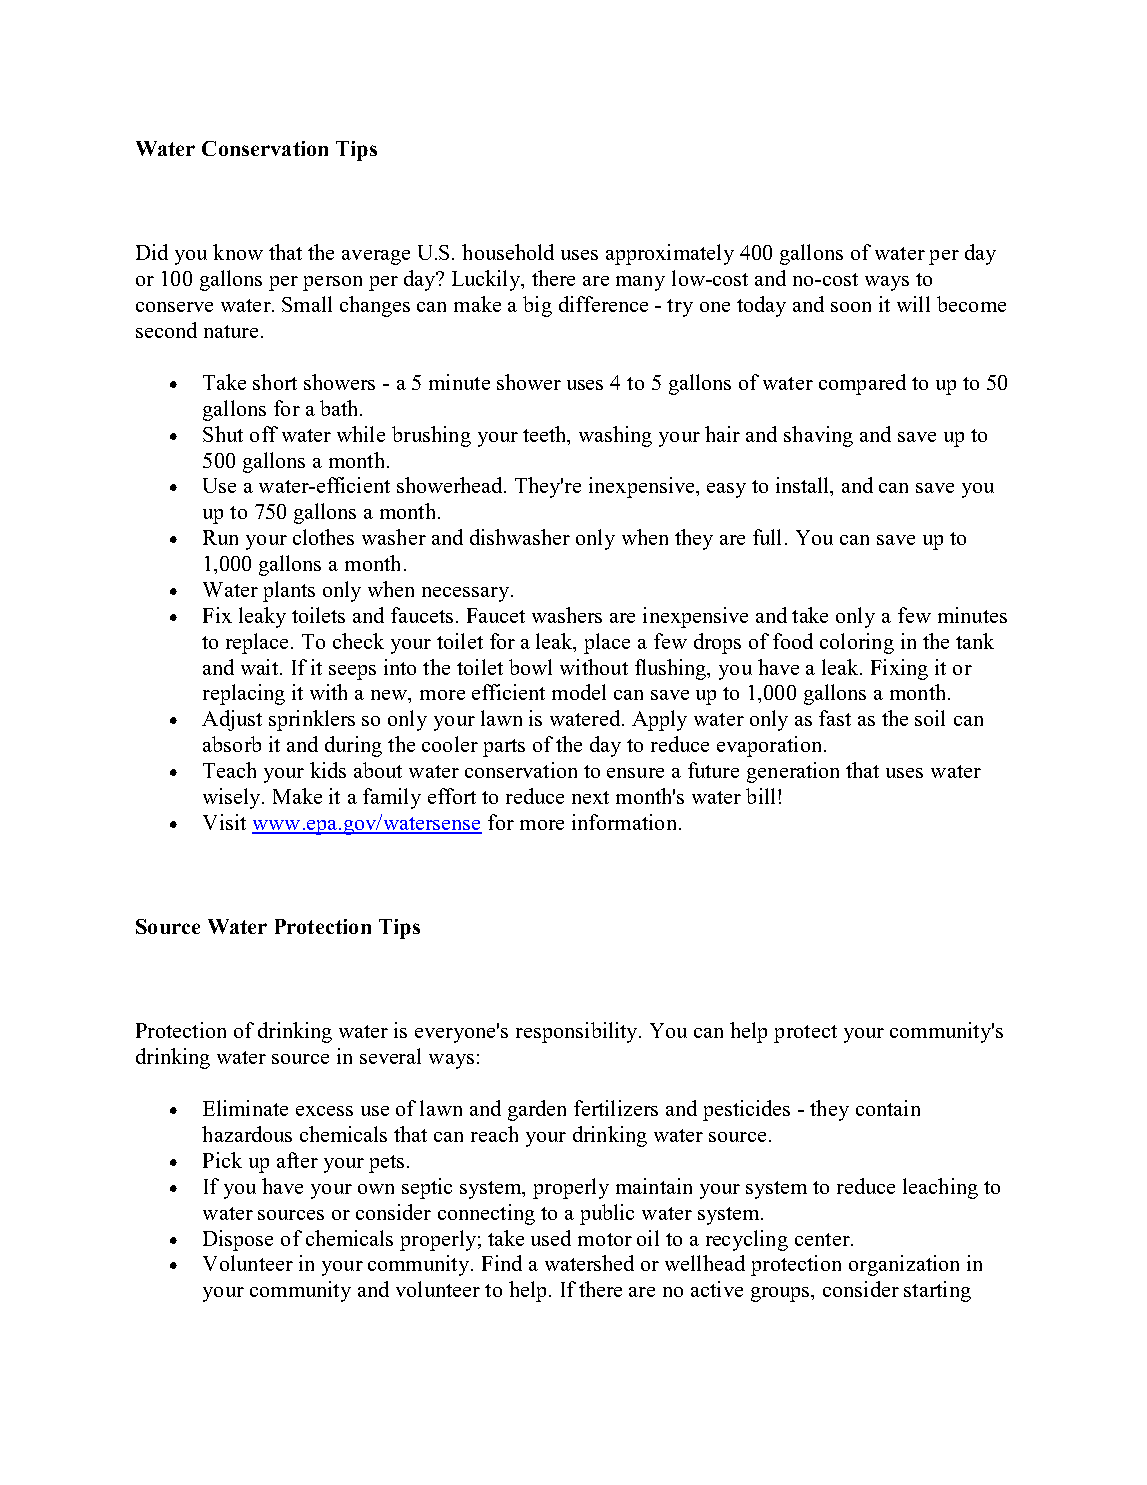 The image size is (1147, 1485). What do you see at coordinates (289, 591) in the image?
I see `plants` at bounding box center [289, 591].
